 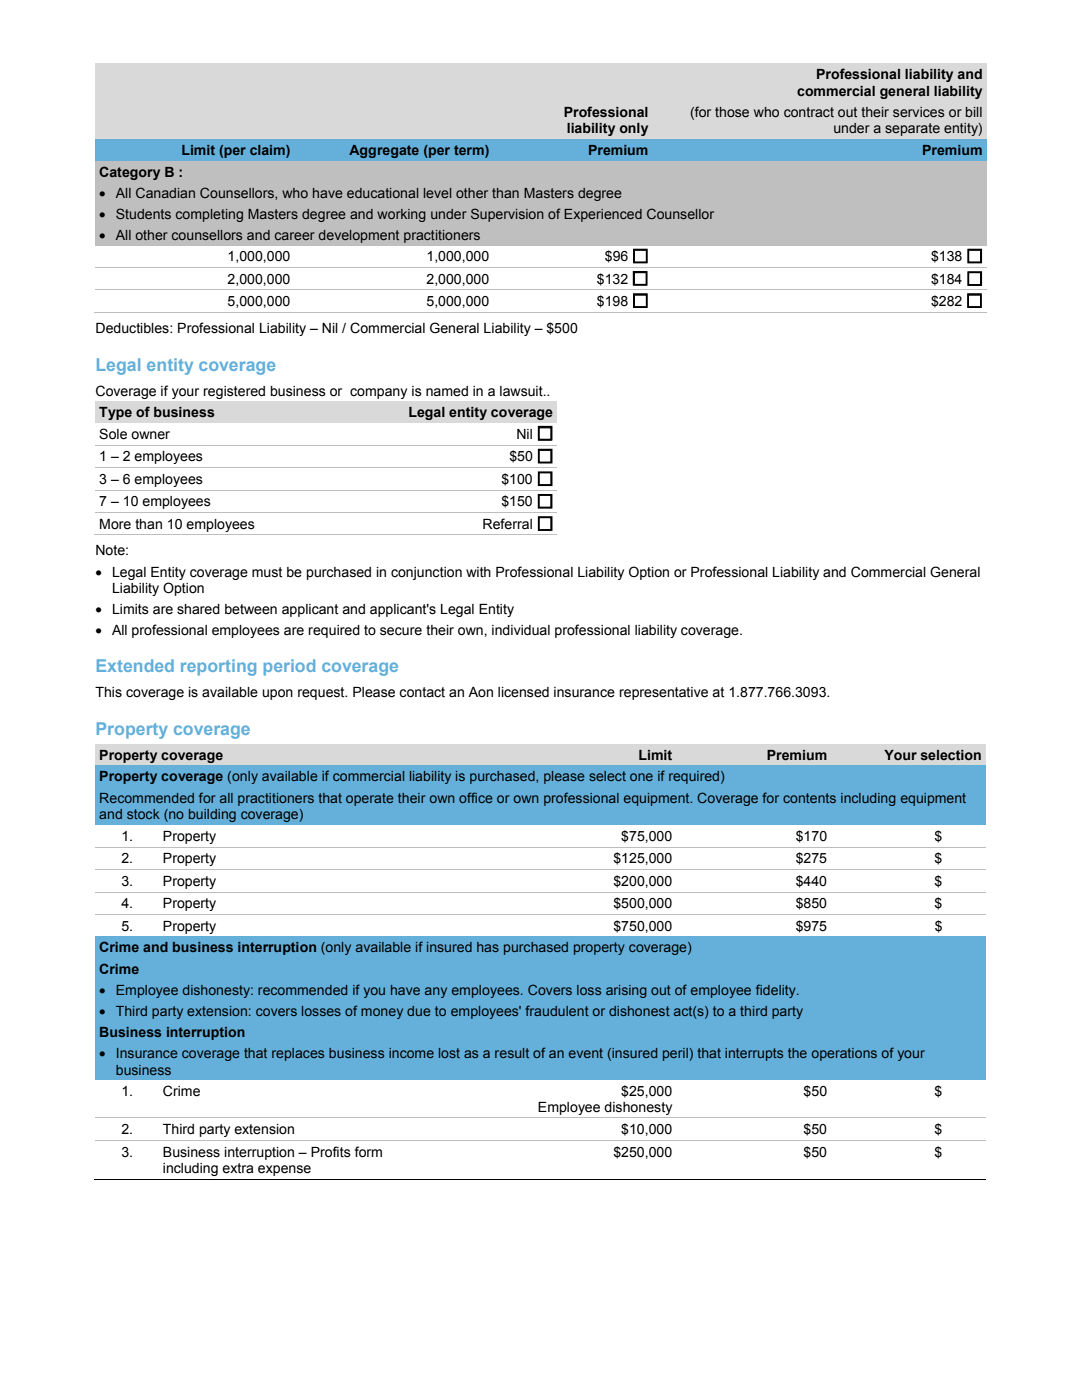 What do you see at coordinates (512, 1053) in the document?
I see `result` at bounding box center [512, 1053].
